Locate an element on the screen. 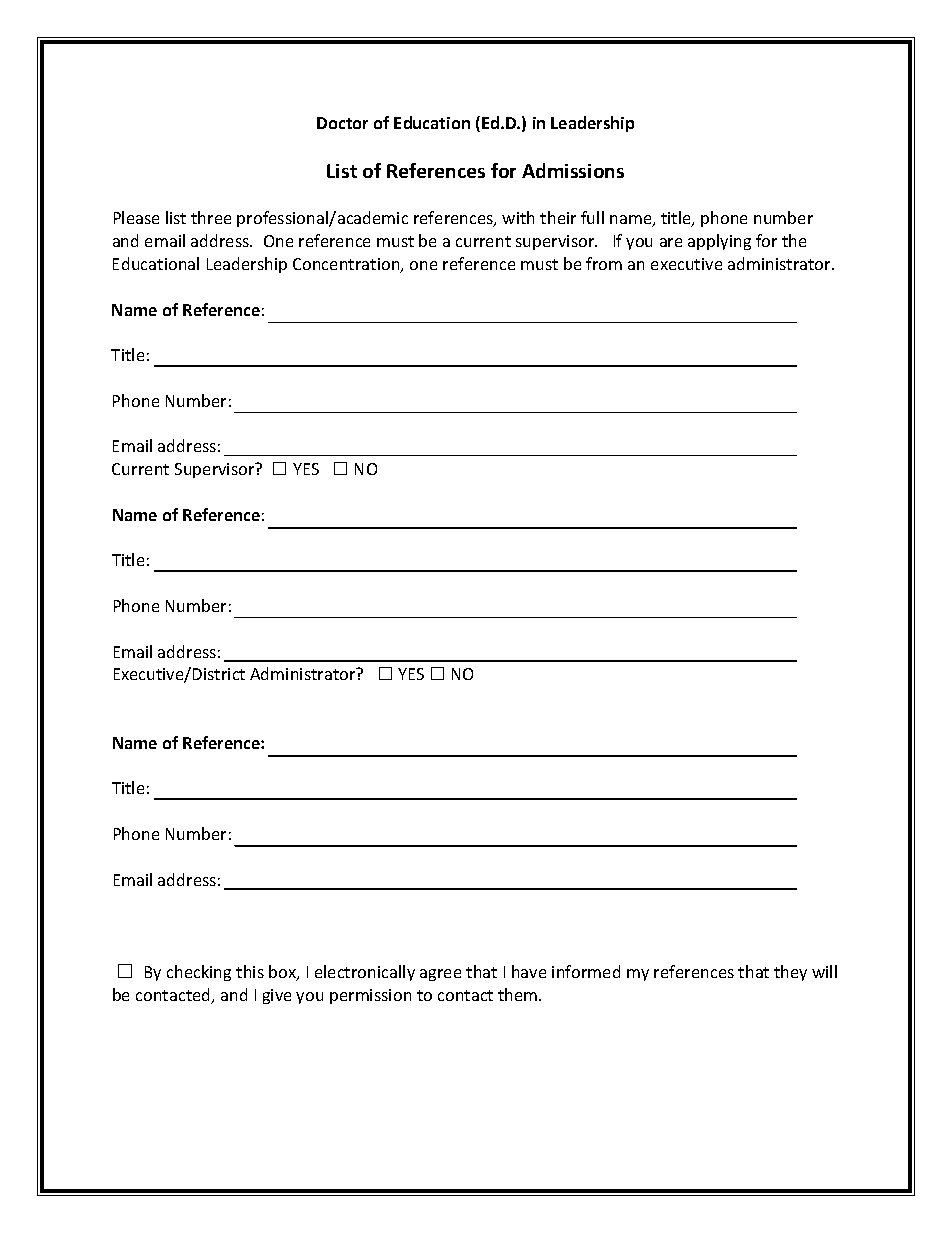 The height and width of the screenshot is (1233, 952). applying is located at coordinates (719, 242).
